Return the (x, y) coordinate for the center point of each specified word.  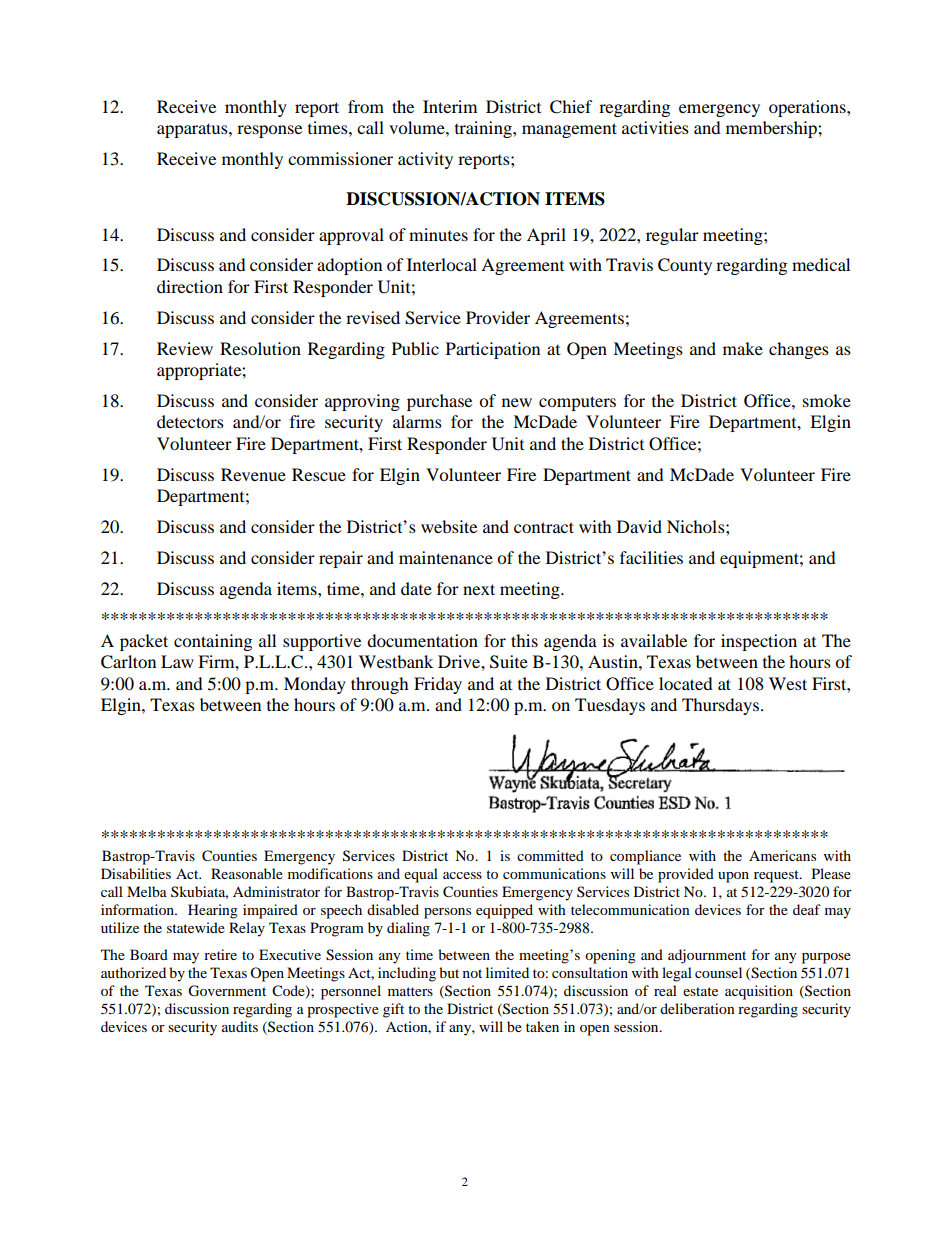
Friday (438, 685)
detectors (190, 421)
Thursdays (720, 706)
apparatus (193, 130)
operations (808, 108)
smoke (827, 400)
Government (227, 991)
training (484, 129)
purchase (439, 402)
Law (177, 661)
